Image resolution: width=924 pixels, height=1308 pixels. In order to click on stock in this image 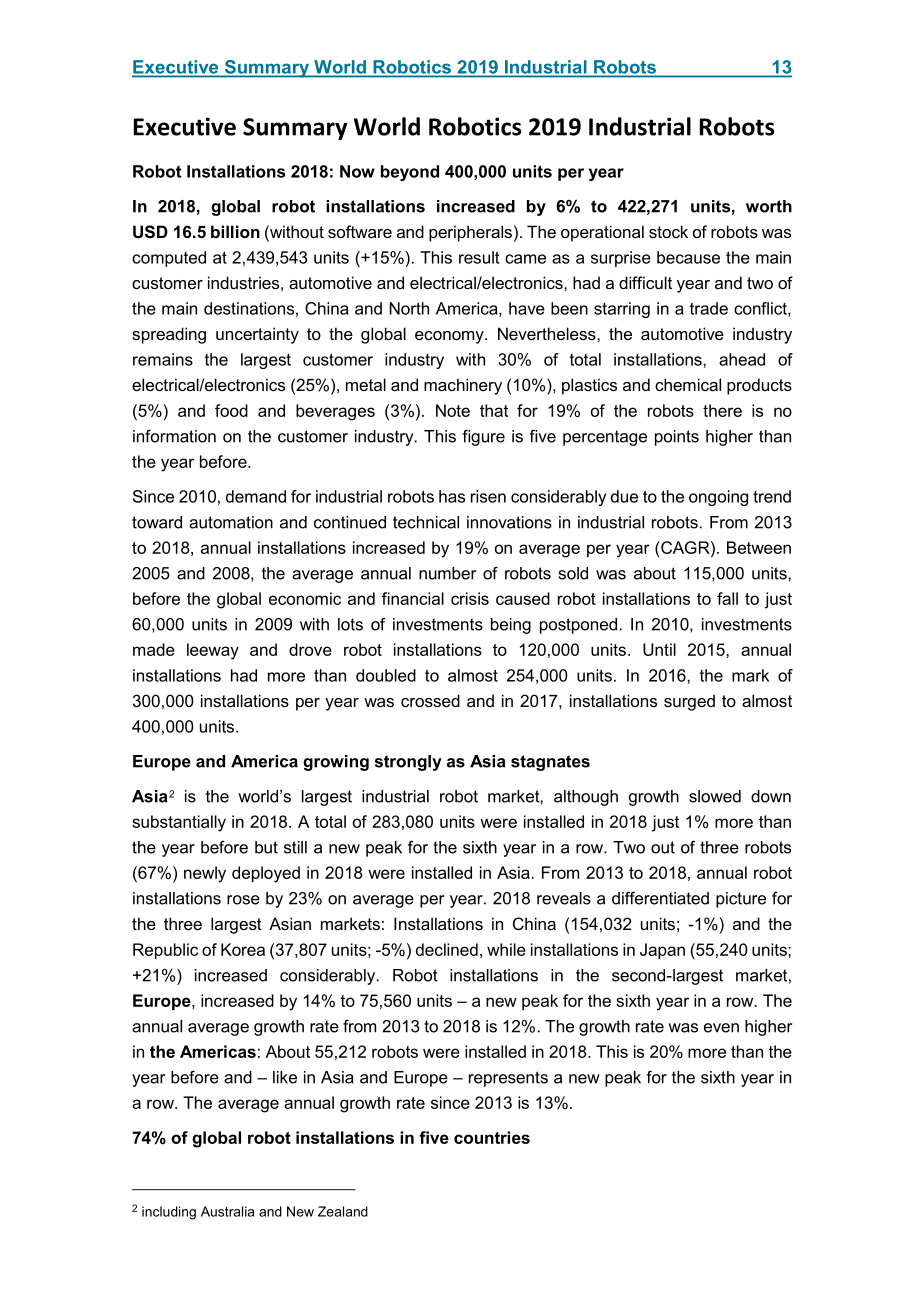, I will do `click(668, 231)`.
